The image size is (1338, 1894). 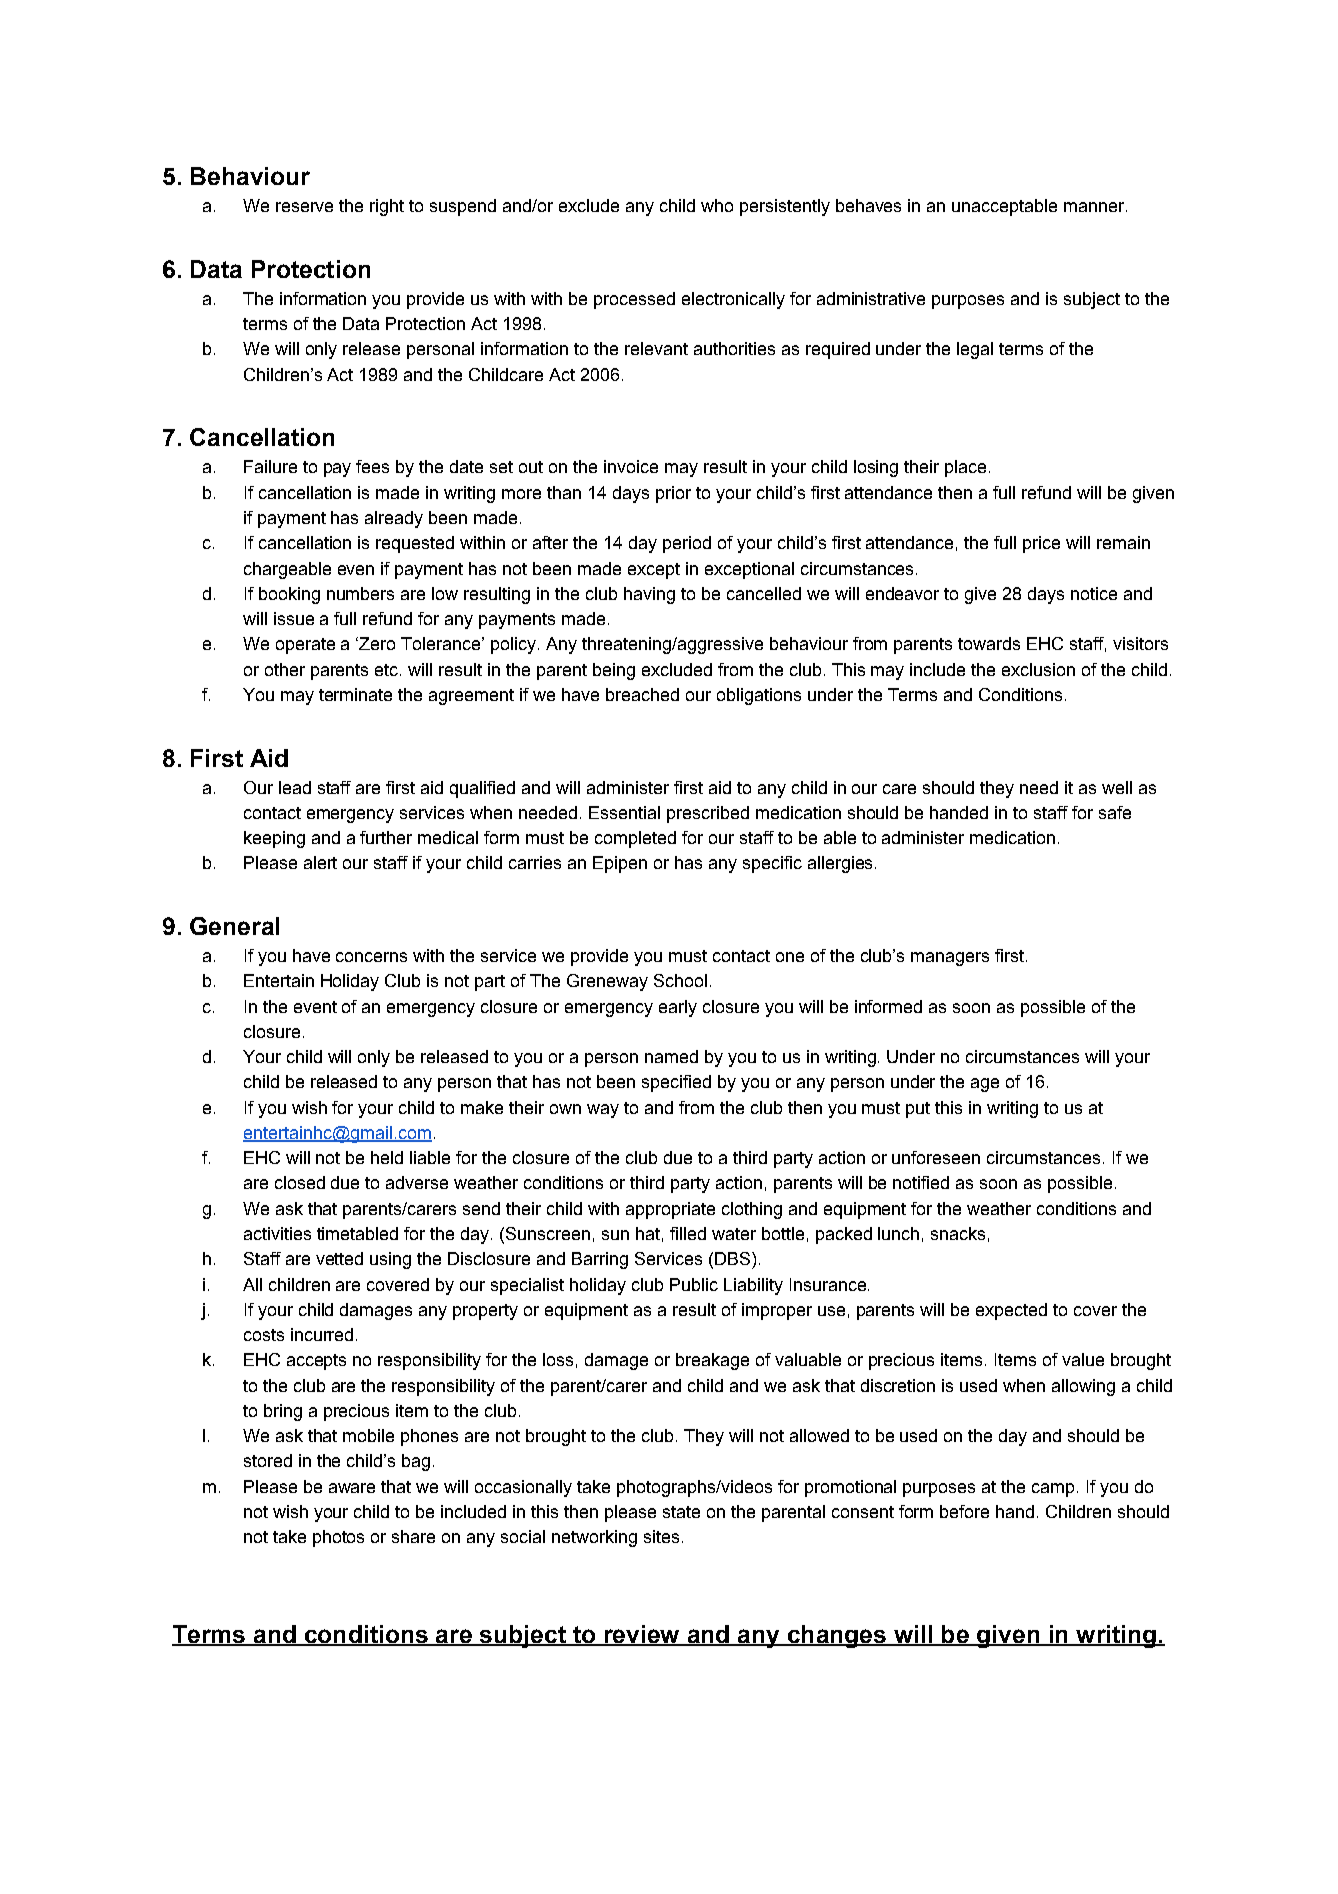 What do you see at coordinates (680, 980) in the page?
I see `School` at bounding box center [680, 980].
